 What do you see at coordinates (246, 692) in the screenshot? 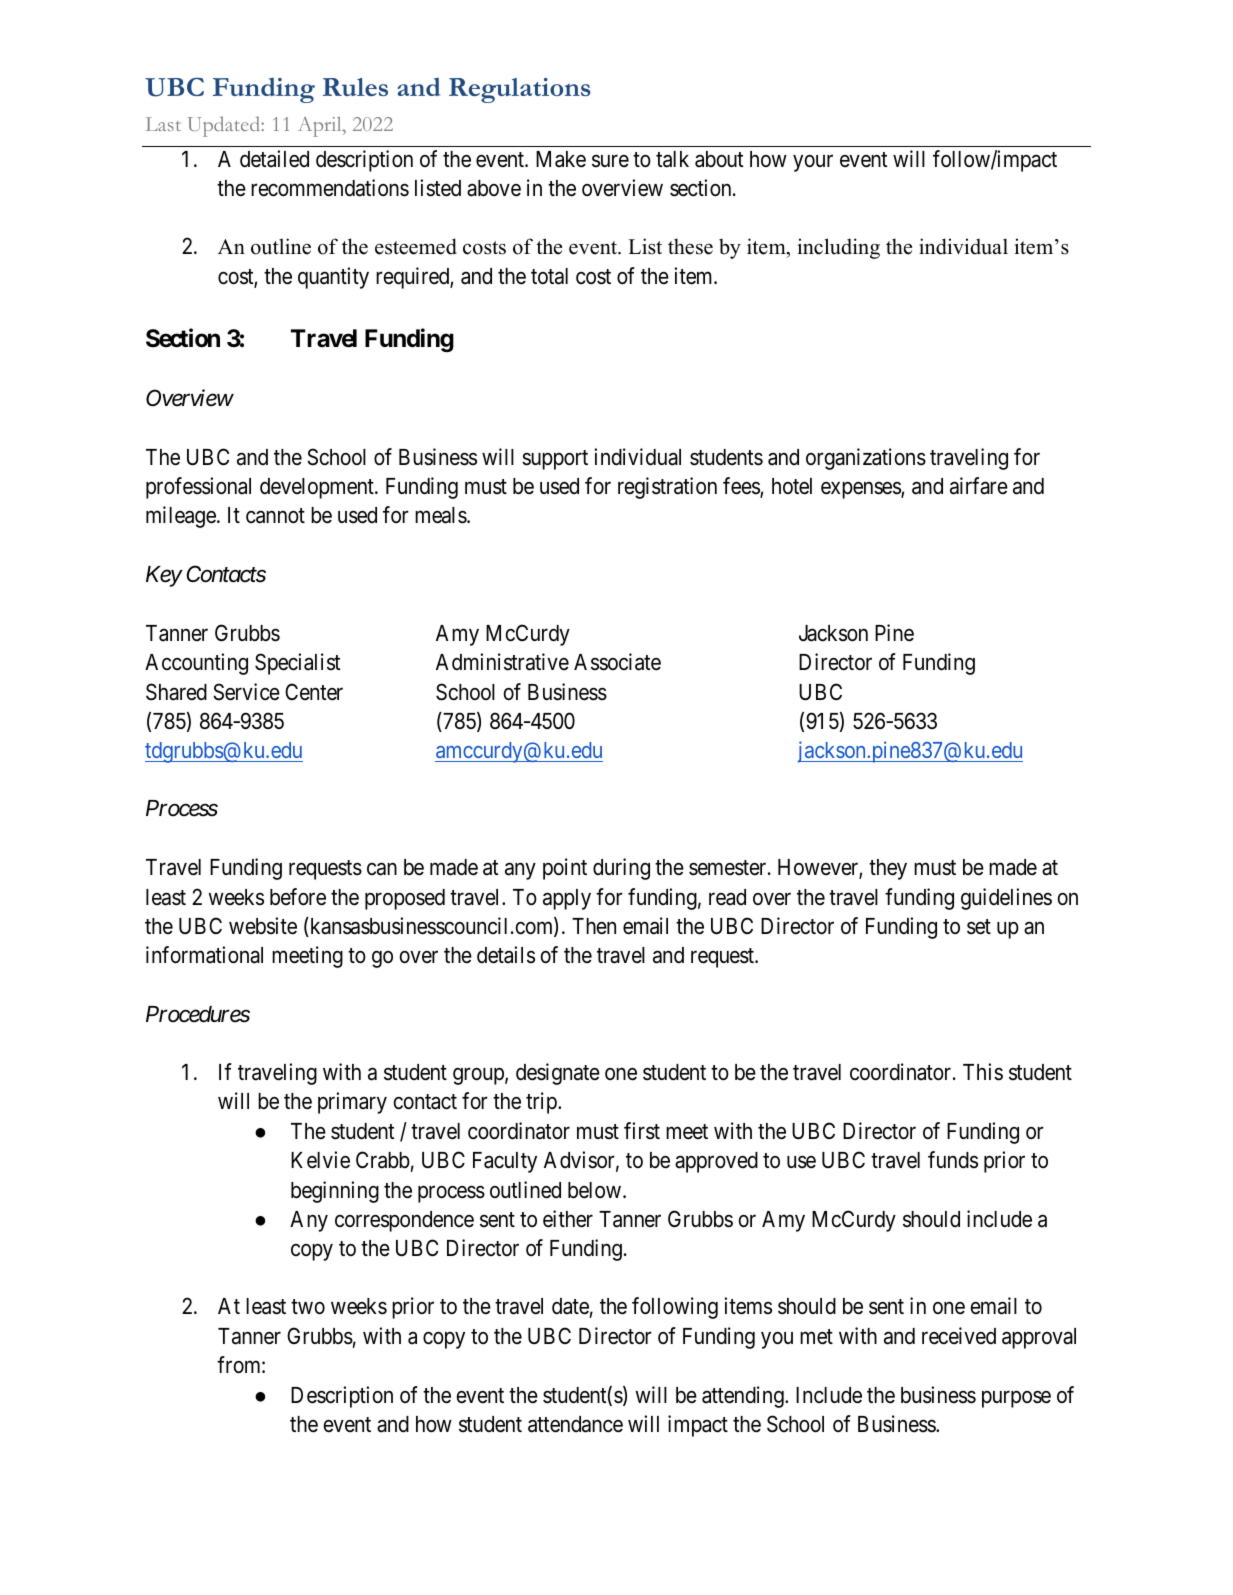
I see `Service` at bounding box center [246, 692].
